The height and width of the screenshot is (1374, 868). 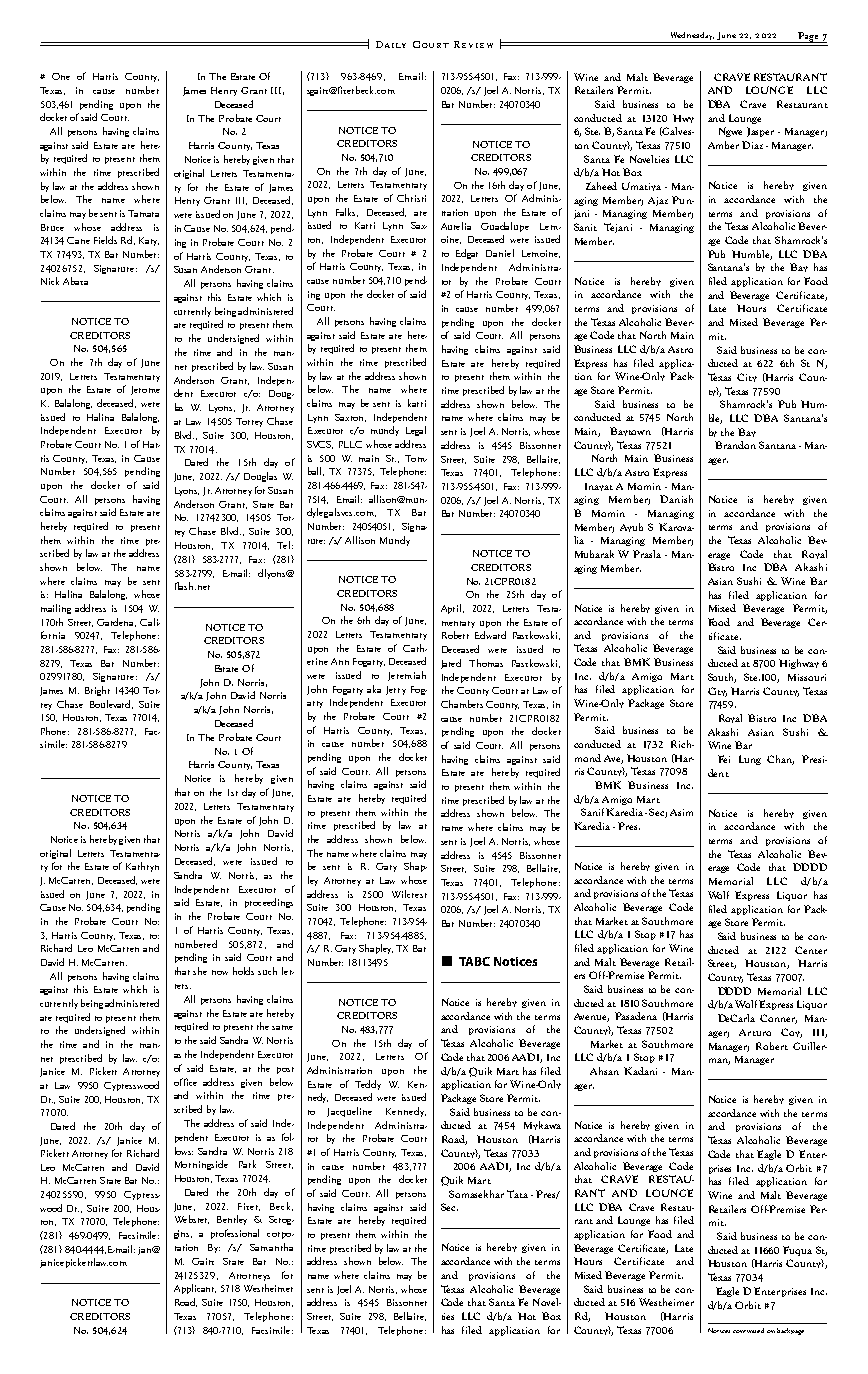 What do you see at coordinates (142, 867) in the screenshot?
I see `Kathryn` at bounding box center [142, 867].
